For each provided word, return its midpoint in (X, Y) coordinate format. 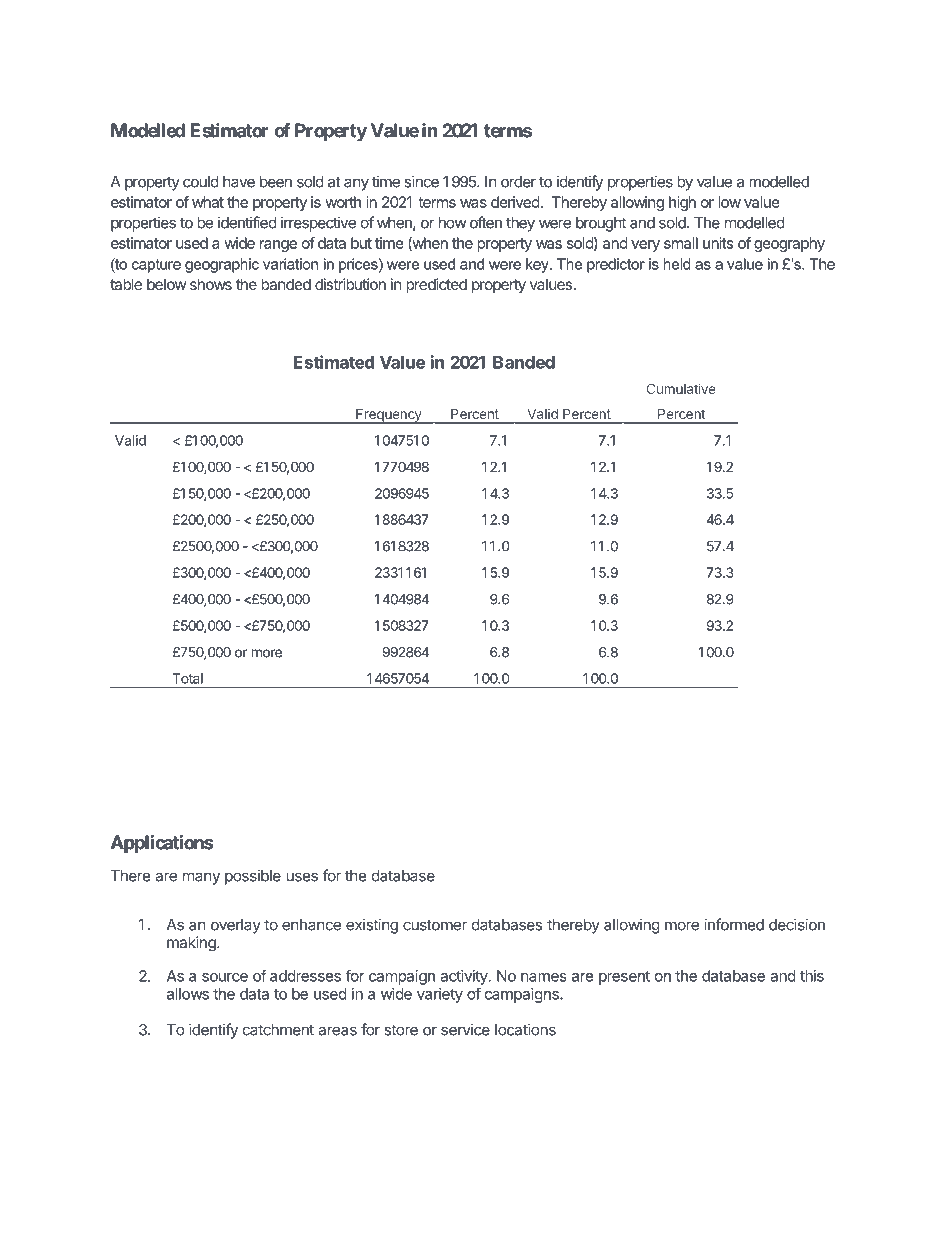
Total (188, 678)
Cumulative (681, 388)
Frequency (389, 416)
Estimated (334, 362)
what (208, 202)
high (682, 203)
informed (734, 924)
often (486, 222)
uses (302, 877)
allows (188, 994)
